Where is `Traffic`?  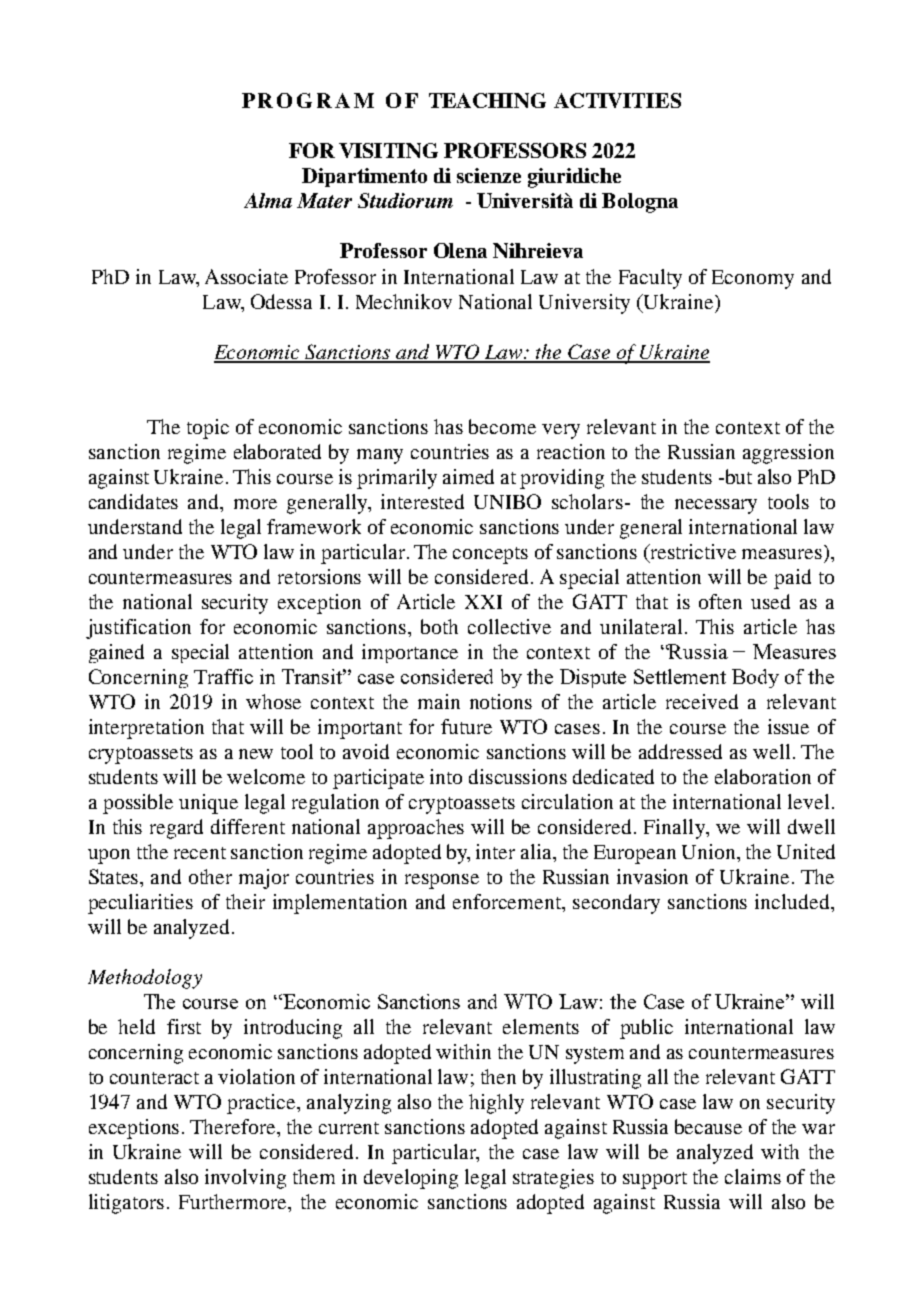 Traffic is located at coordinates (223, 676).
